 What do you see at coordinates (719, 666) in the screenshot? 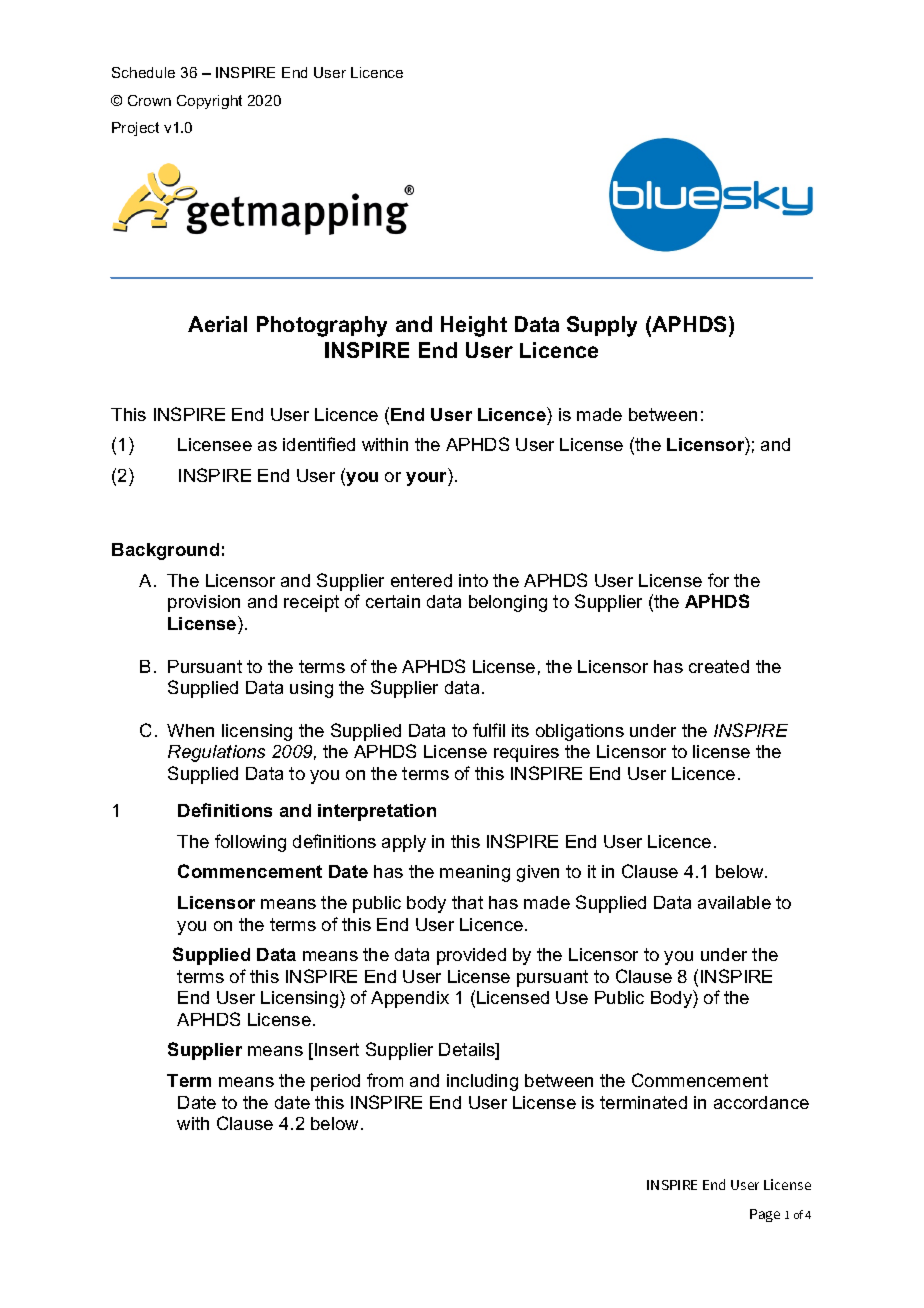
I see `created` at bounding box center [719, 666].
